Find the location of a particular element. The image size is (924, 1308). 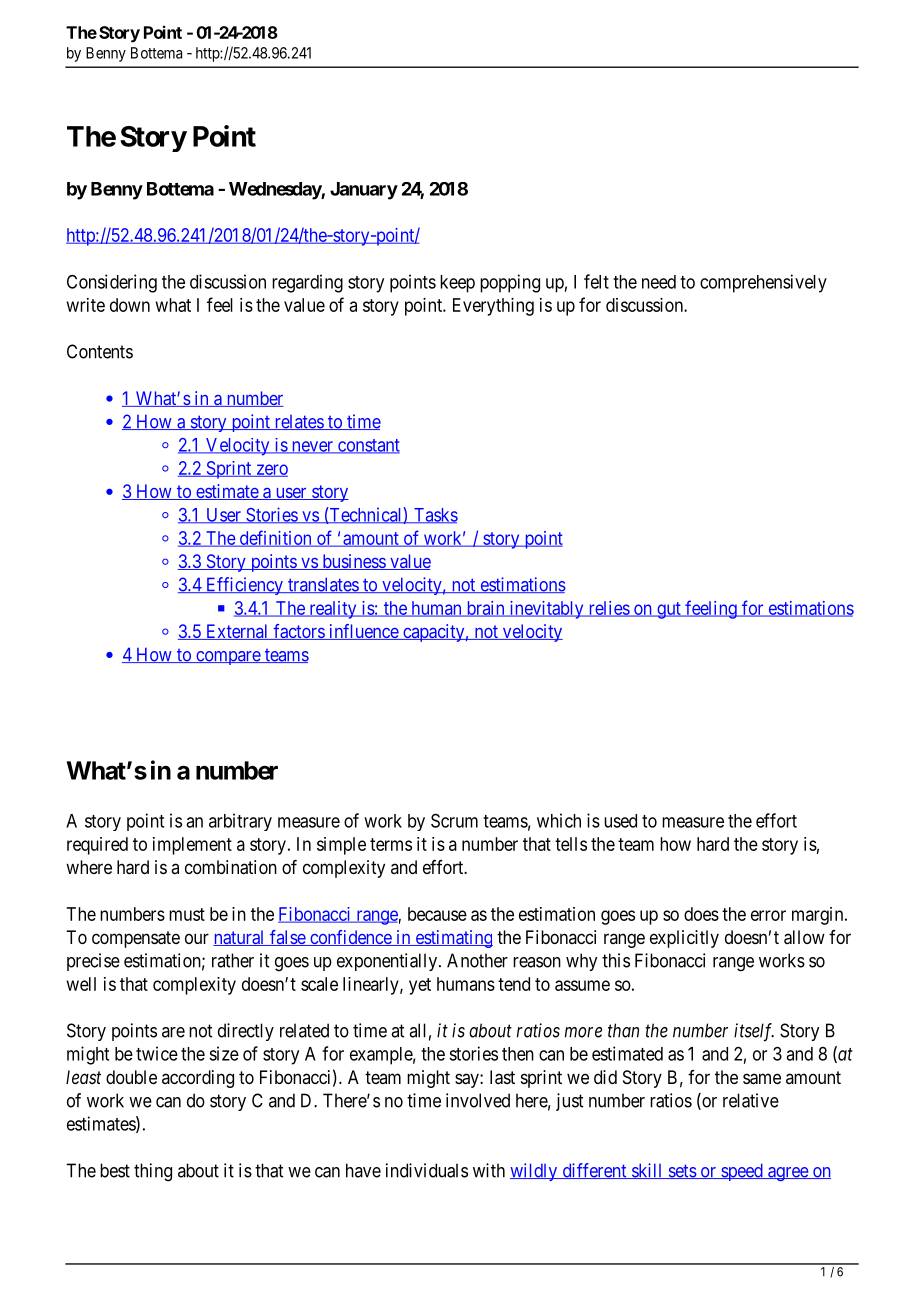

gut is located at coordinates (669, 610).
